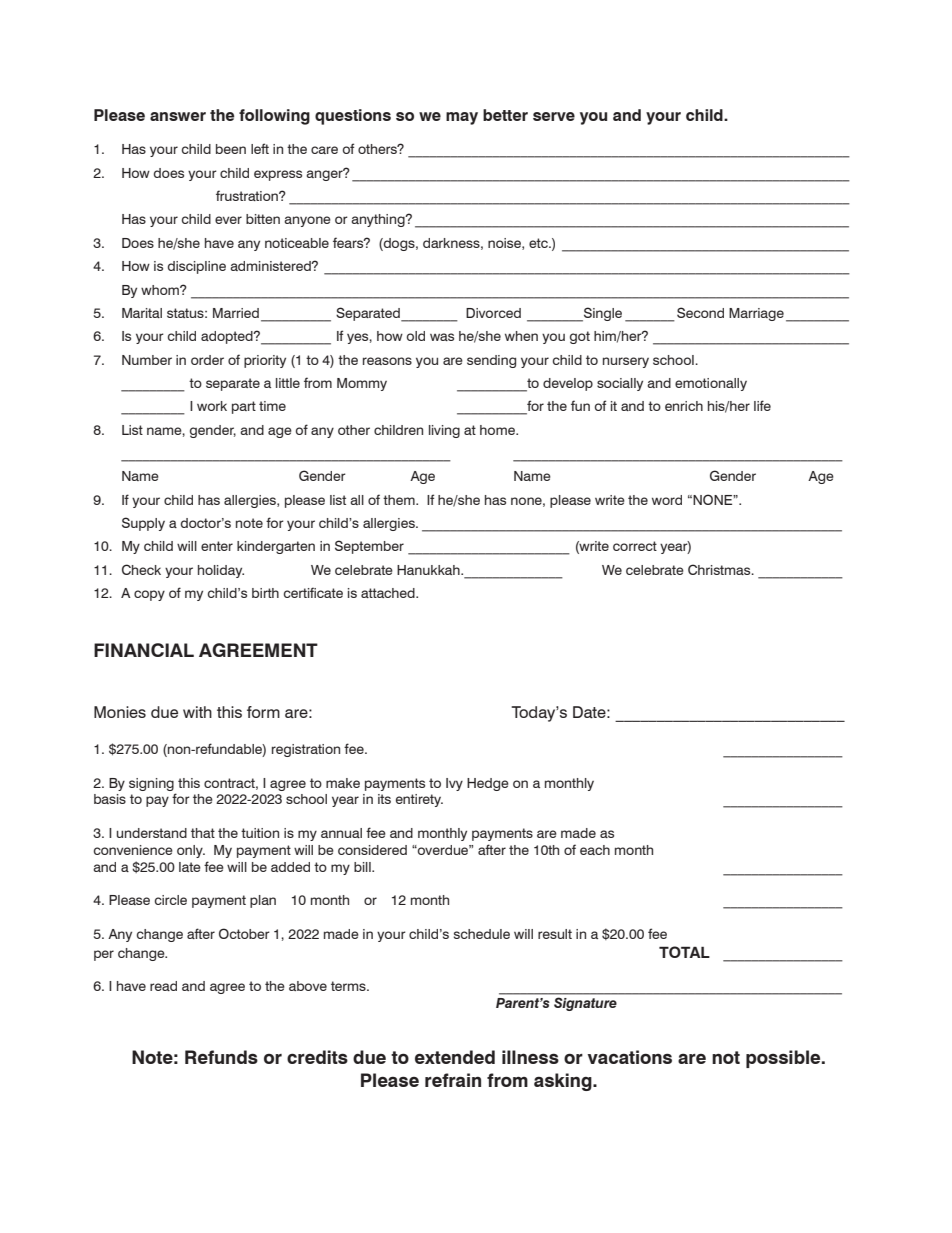 This screenshot has width=952, height=1233. What do you see at coordinates (212, 406) in the screenshot?
I see `work` at bounding box center [212, 406].
